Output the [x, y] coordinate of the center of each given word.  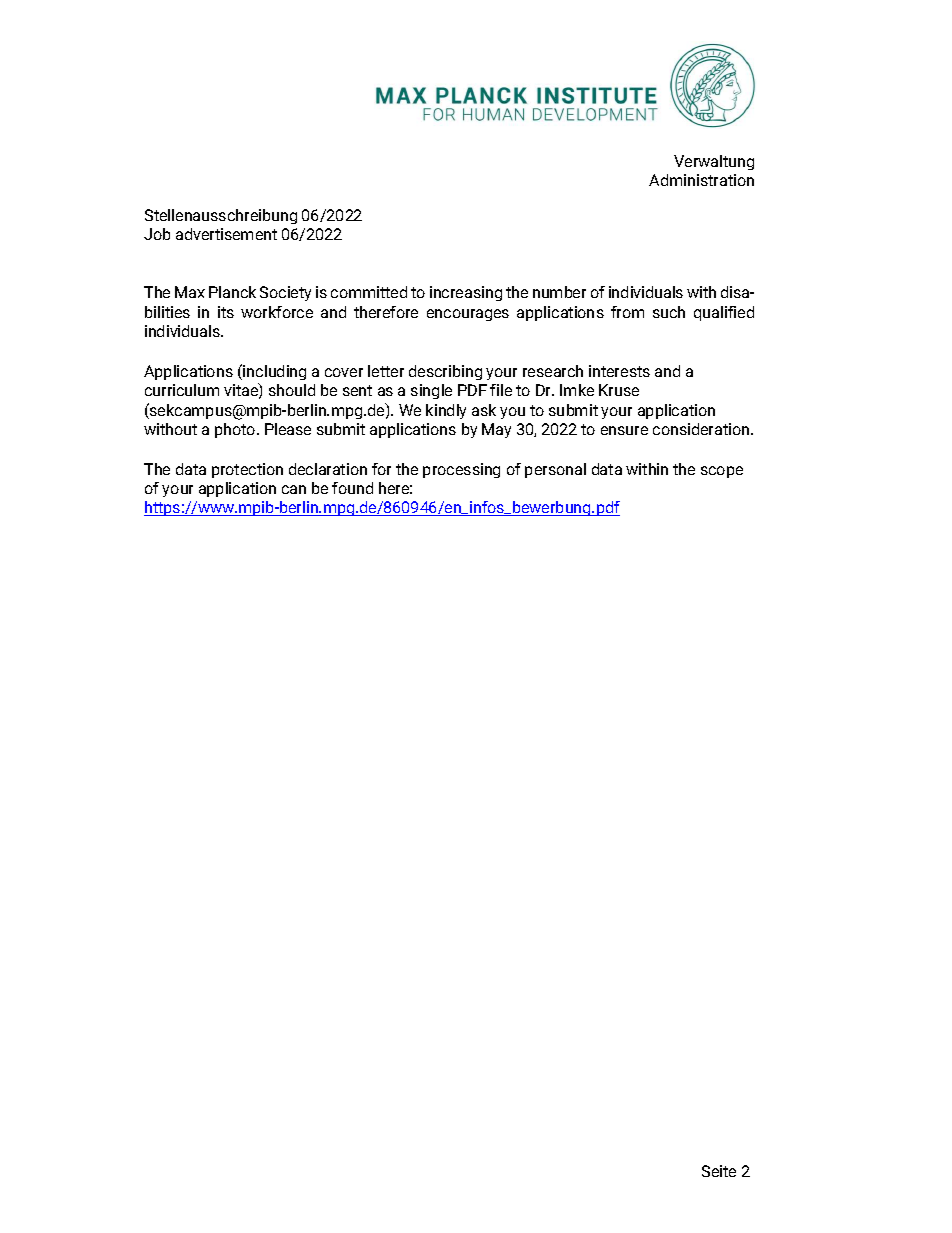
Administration [701, 180]
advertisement [226, 234]
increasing [466, 293]
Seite [719, 1171]
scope [722, 472]
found [352, 488]
